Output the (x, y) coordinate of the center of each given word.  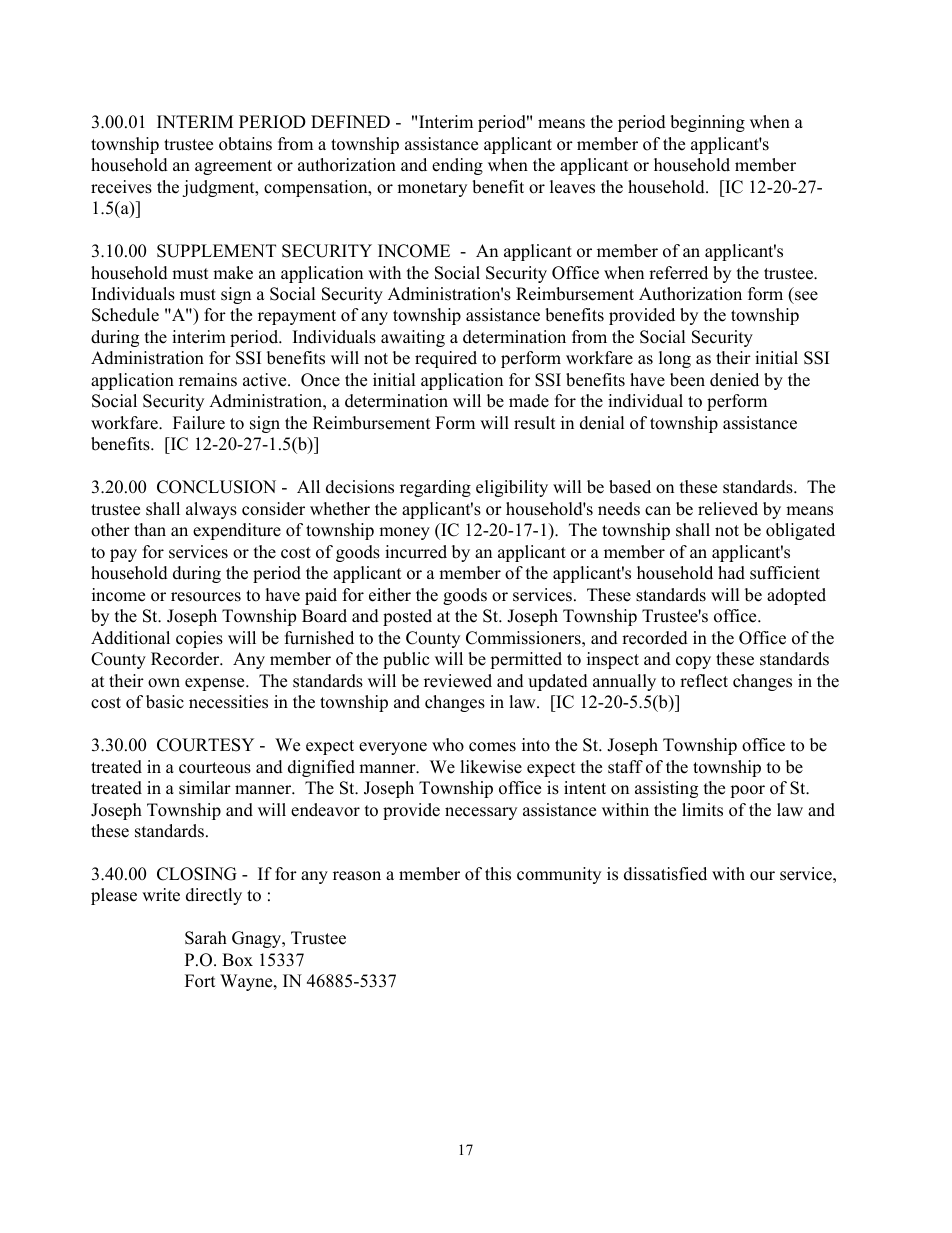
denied (734, 380)
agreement (233, 167)
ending (457, 166)
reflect (704, 681)
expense (216, 684)
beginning (707, 123)
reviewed (458, 681)
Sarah (206, 938)
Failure (199, 423)
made (529, 401)
